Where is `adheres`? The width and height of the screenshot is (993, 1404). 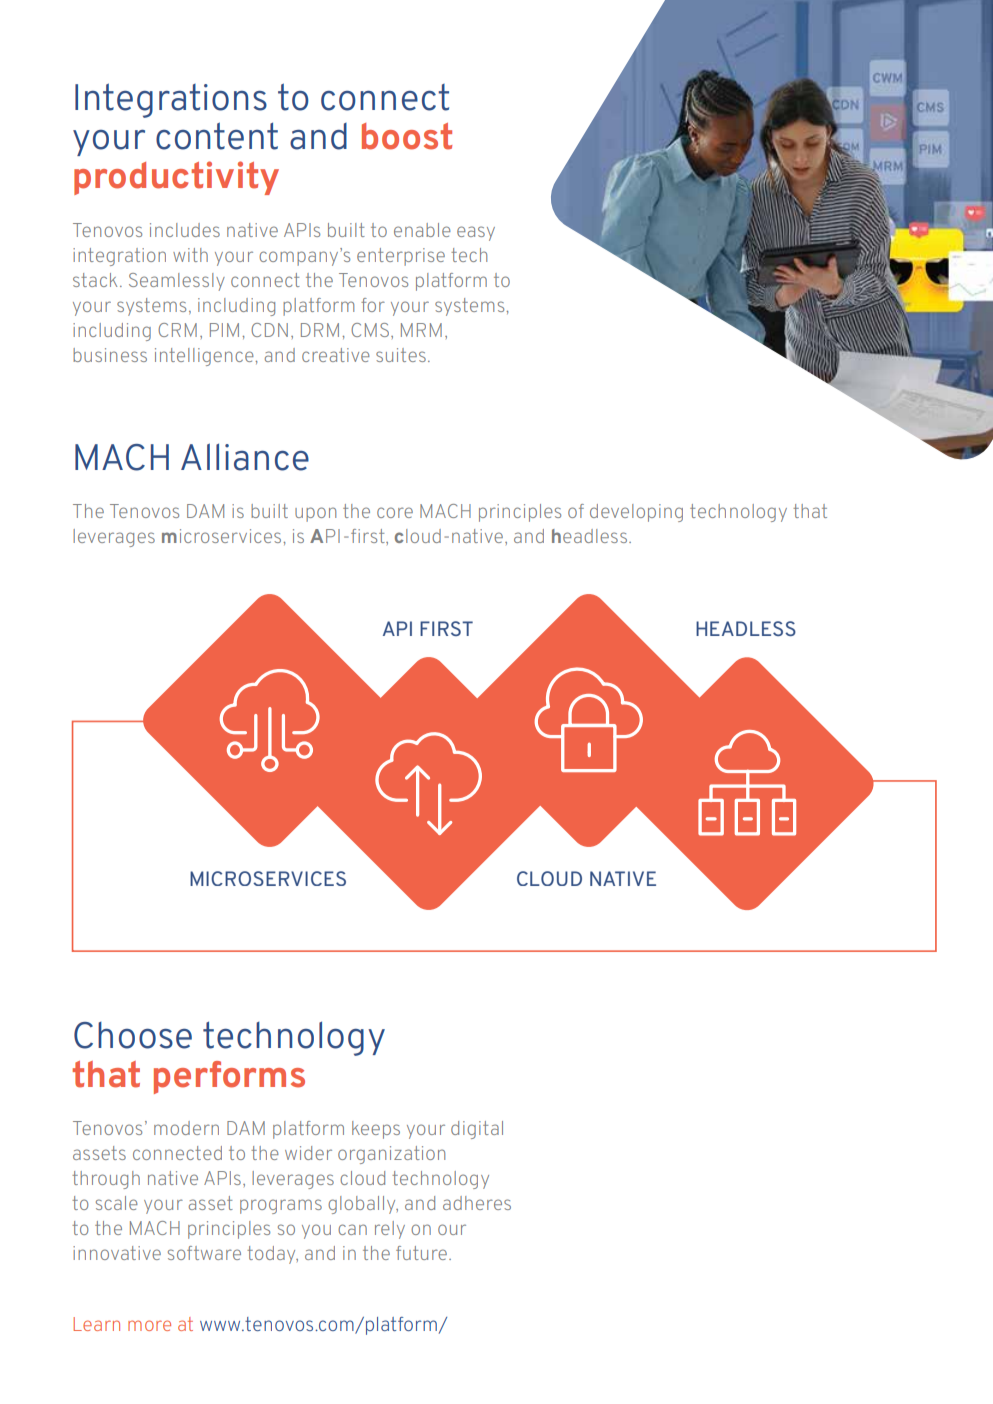 adheres is located at coordinates (477, 1203).
